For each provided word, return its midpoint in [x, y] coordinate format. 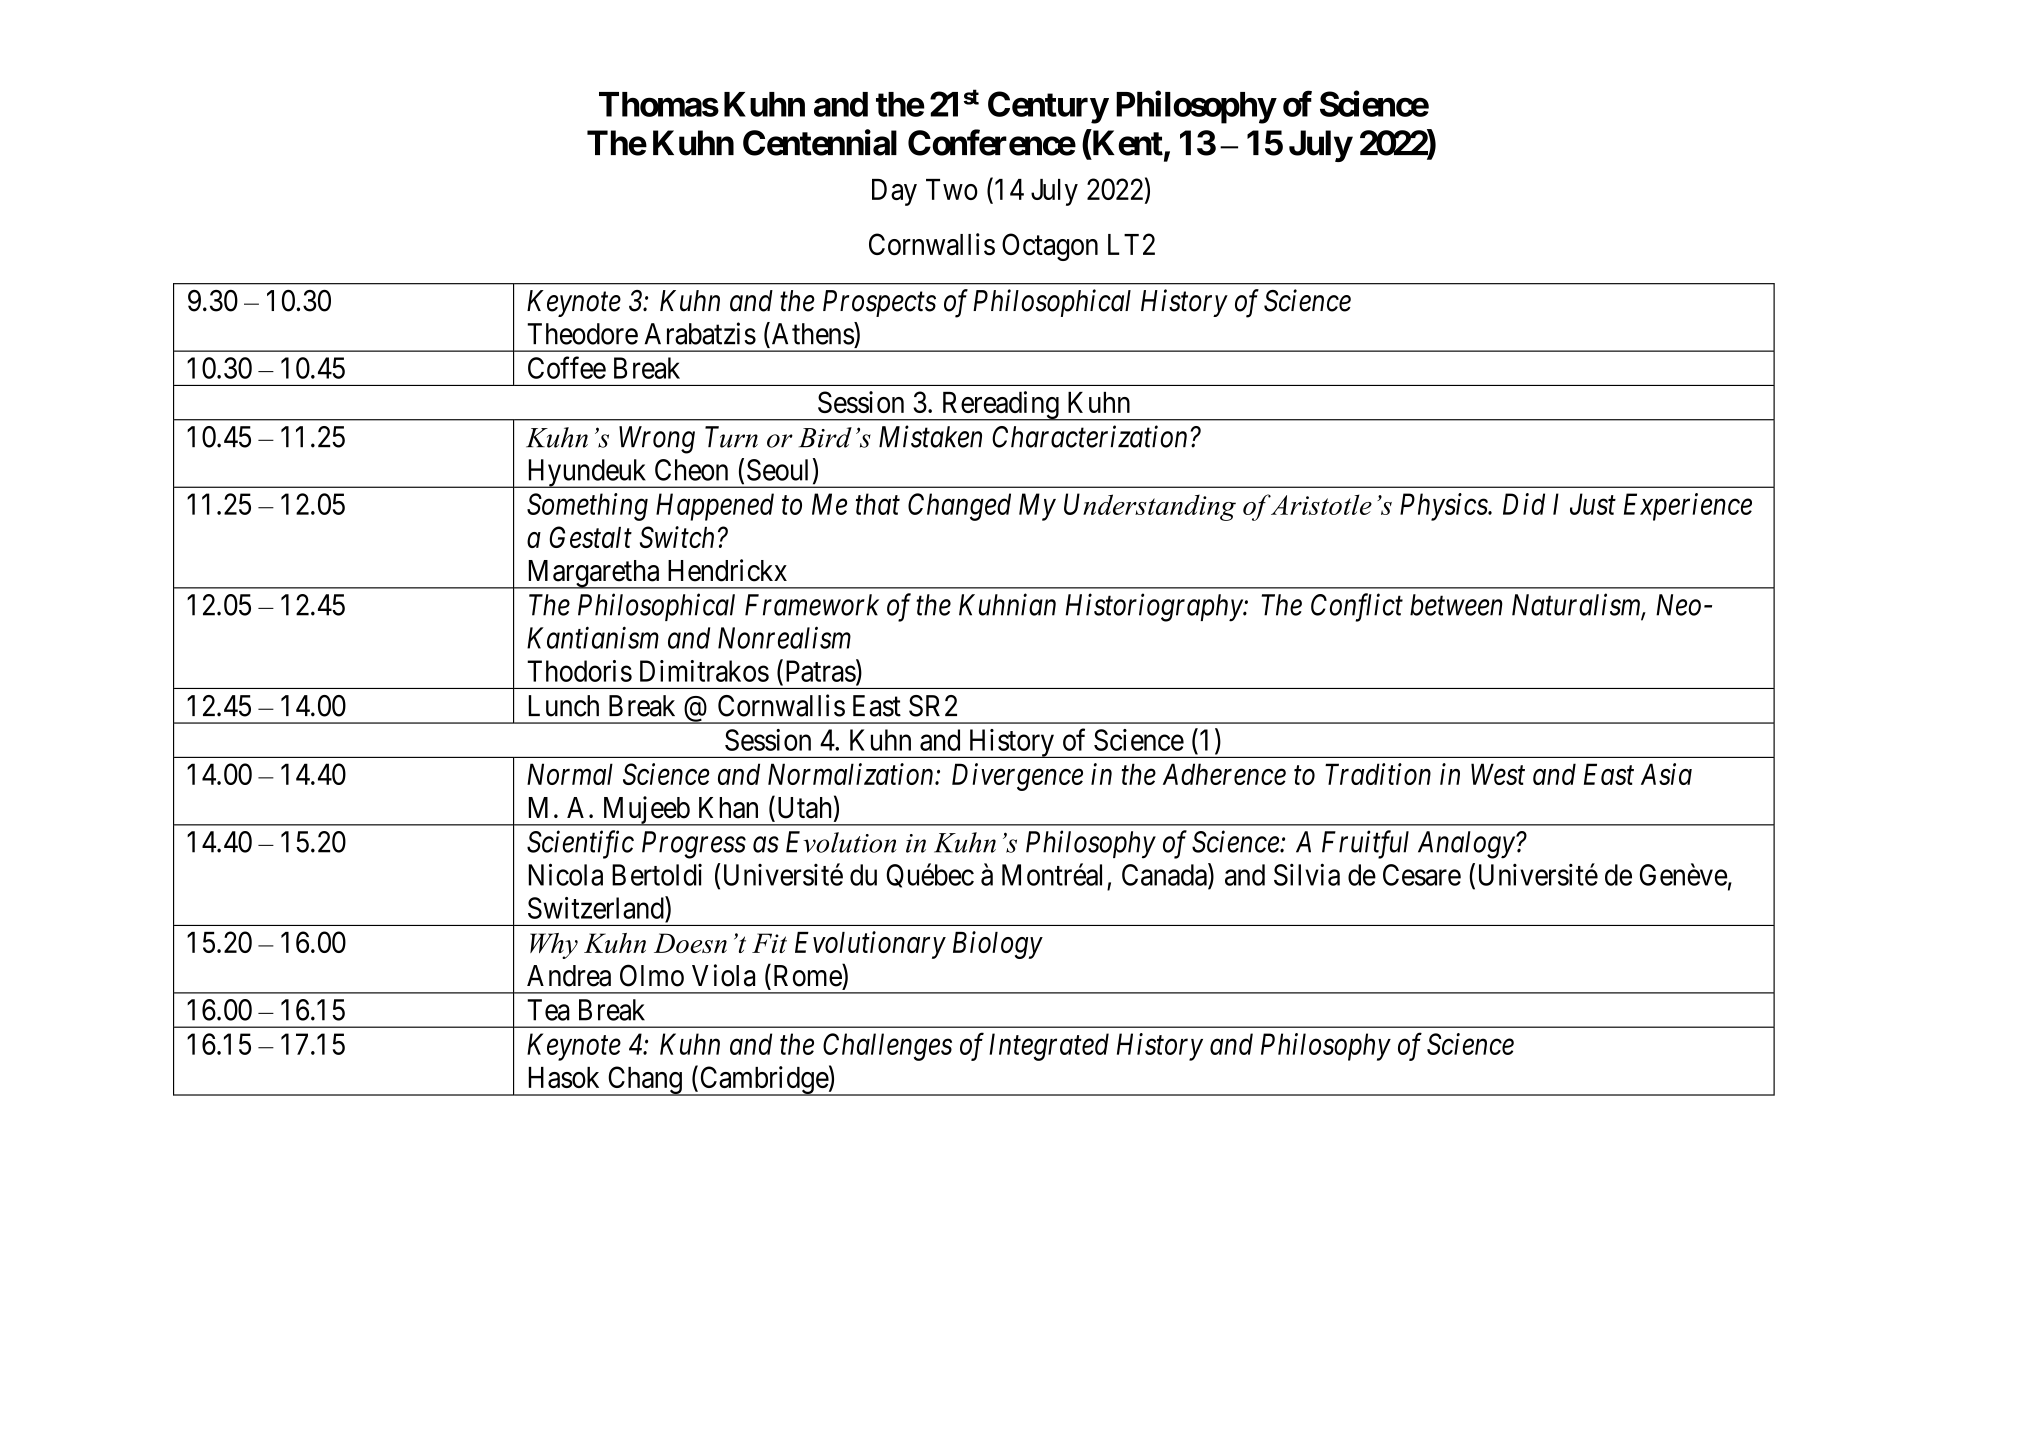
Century [1048, 107]
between [1456, 605]
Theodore [582, 334]
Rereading [1000, 406]
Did [1524, 504]
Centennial [820, 142]
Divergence [1017, 777]
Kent [1126, 144]
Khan [728, 808]
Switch [677, 537]
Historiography [1154, 607]
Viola [723, 975]
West [1498, 774]
